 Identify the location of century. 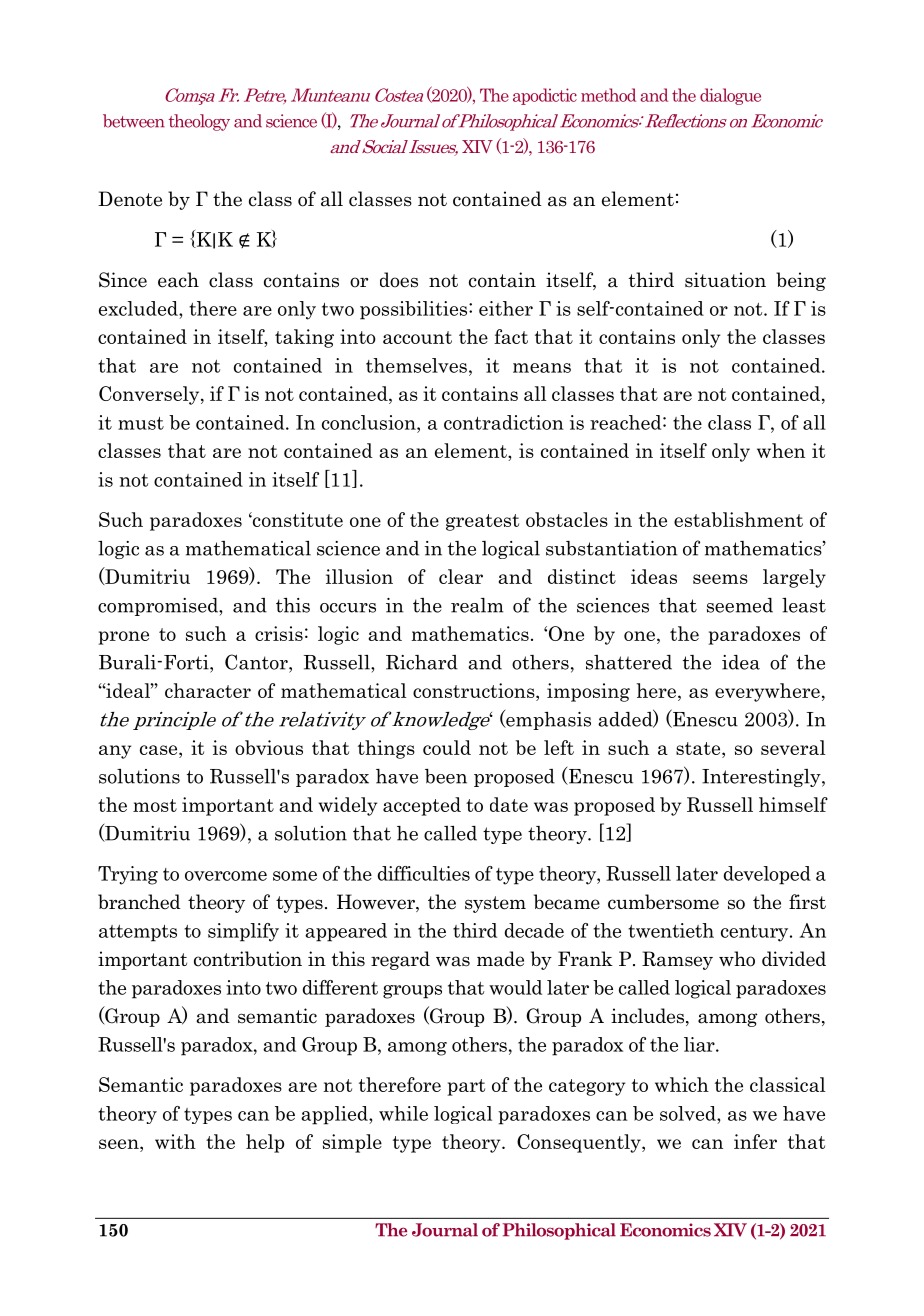
(756, 933).
